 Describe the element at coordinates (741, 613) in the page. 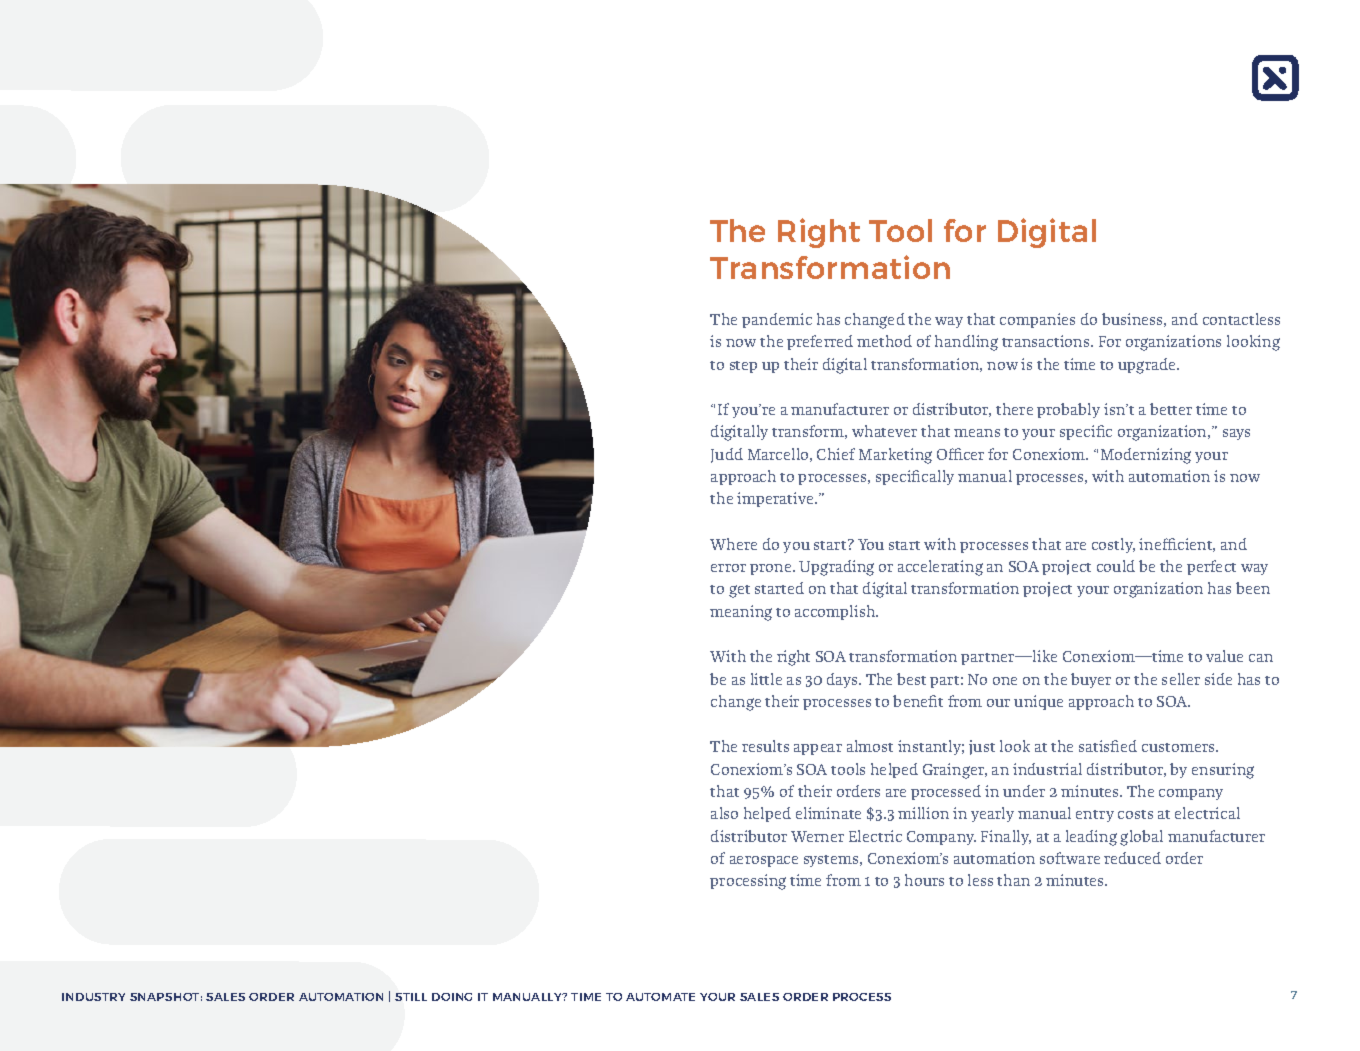

I see `meaning` at that location.
